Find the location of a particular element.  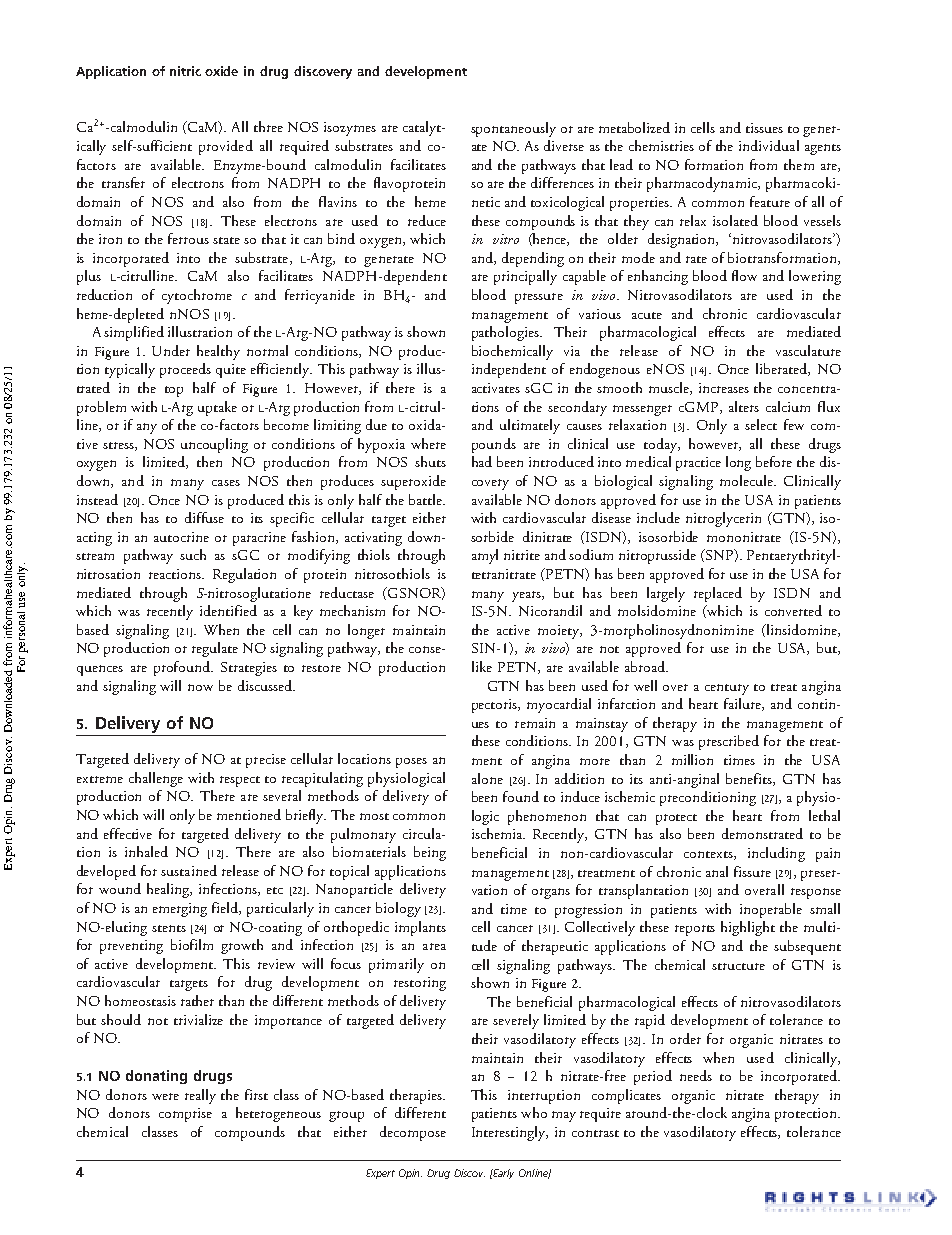

uncoupling is located at coordinates (214, 445).
